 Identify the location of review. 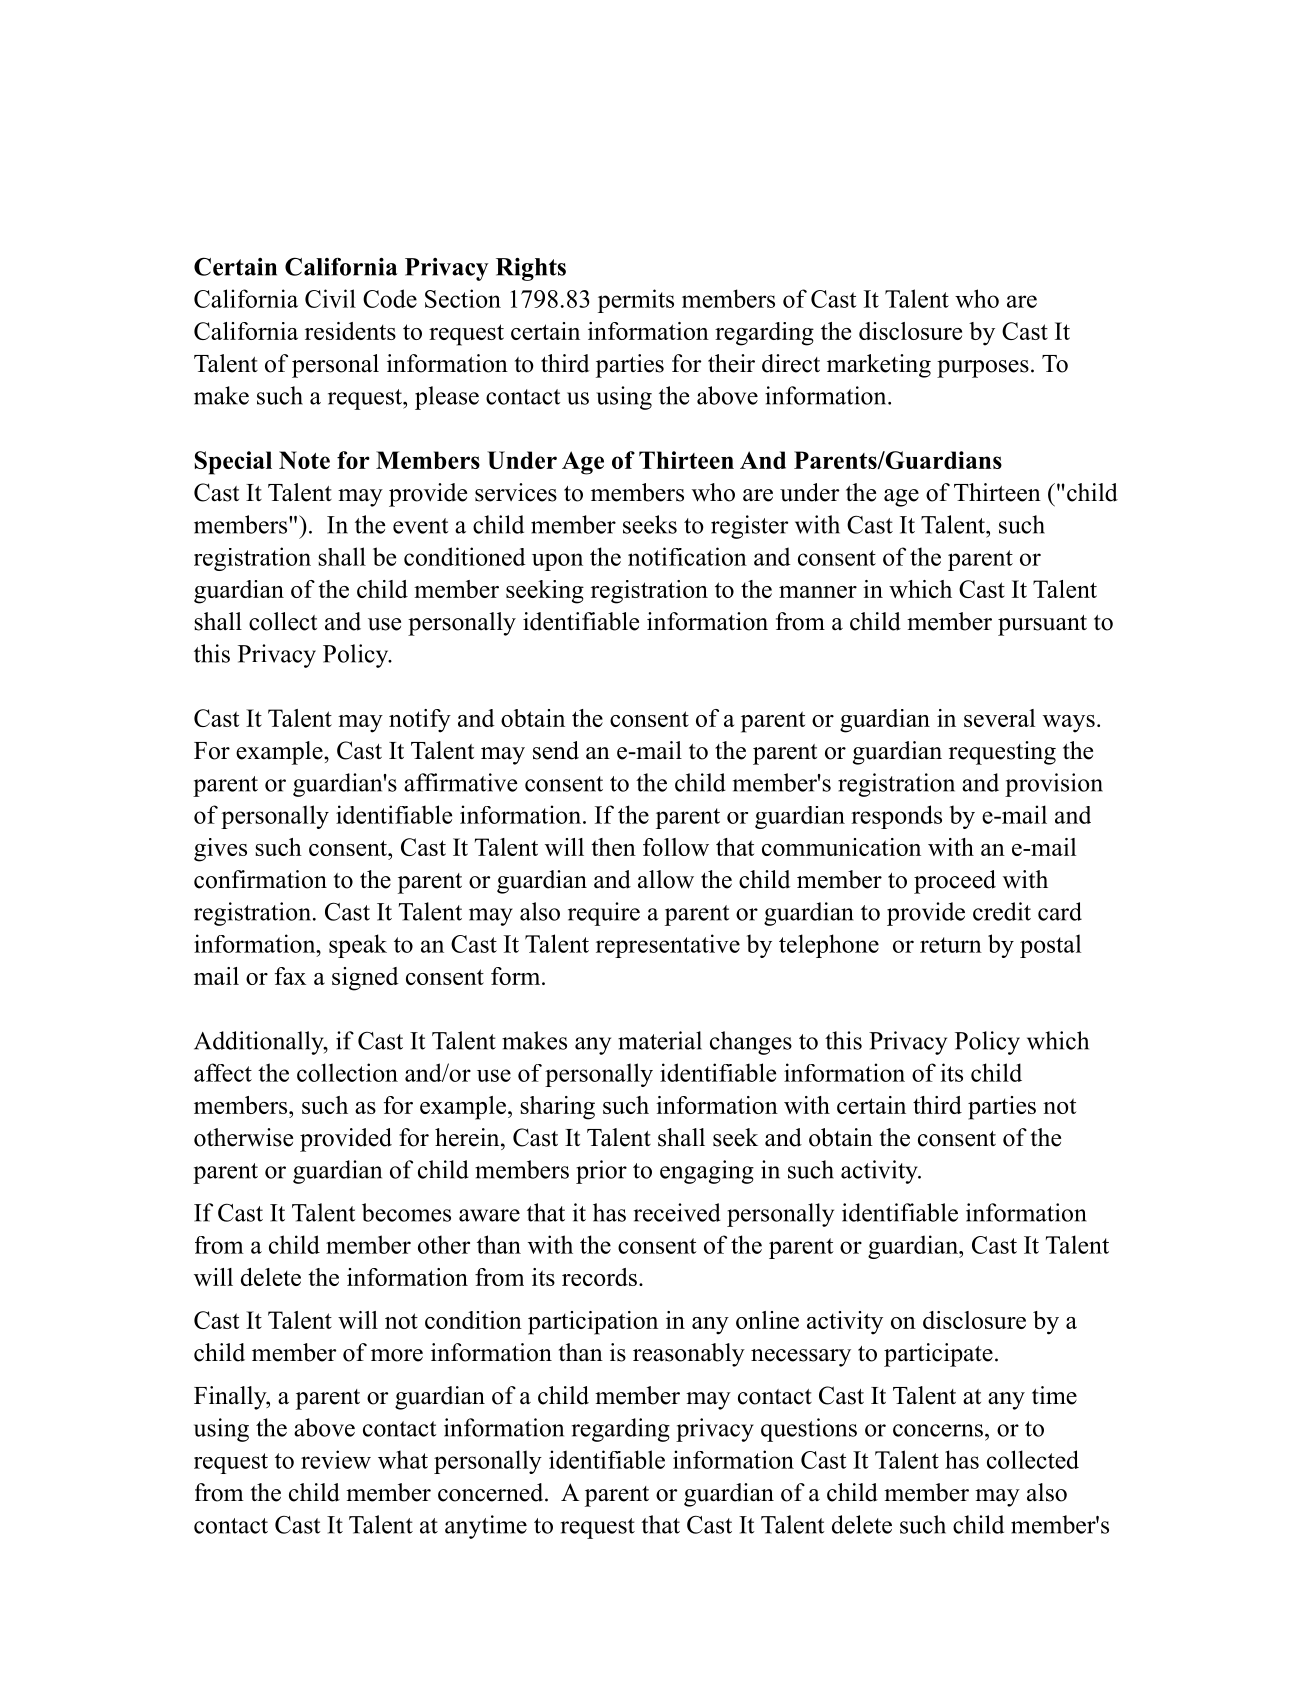
(336, 1459).
